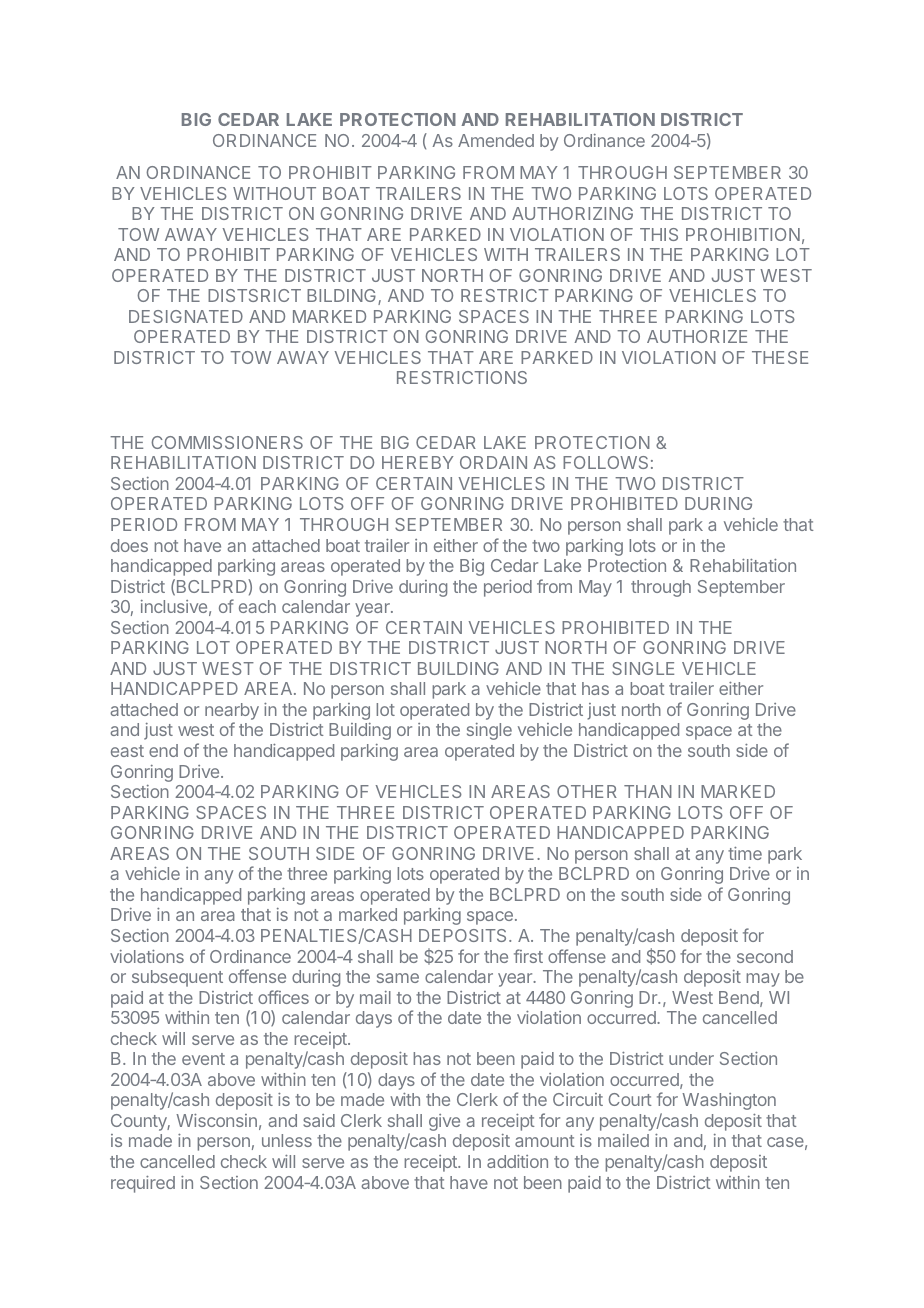 The height and width of the page is (1308, 924). Describe the element at coordinates (232, 713) in the page. I see `nearby` at that location.
